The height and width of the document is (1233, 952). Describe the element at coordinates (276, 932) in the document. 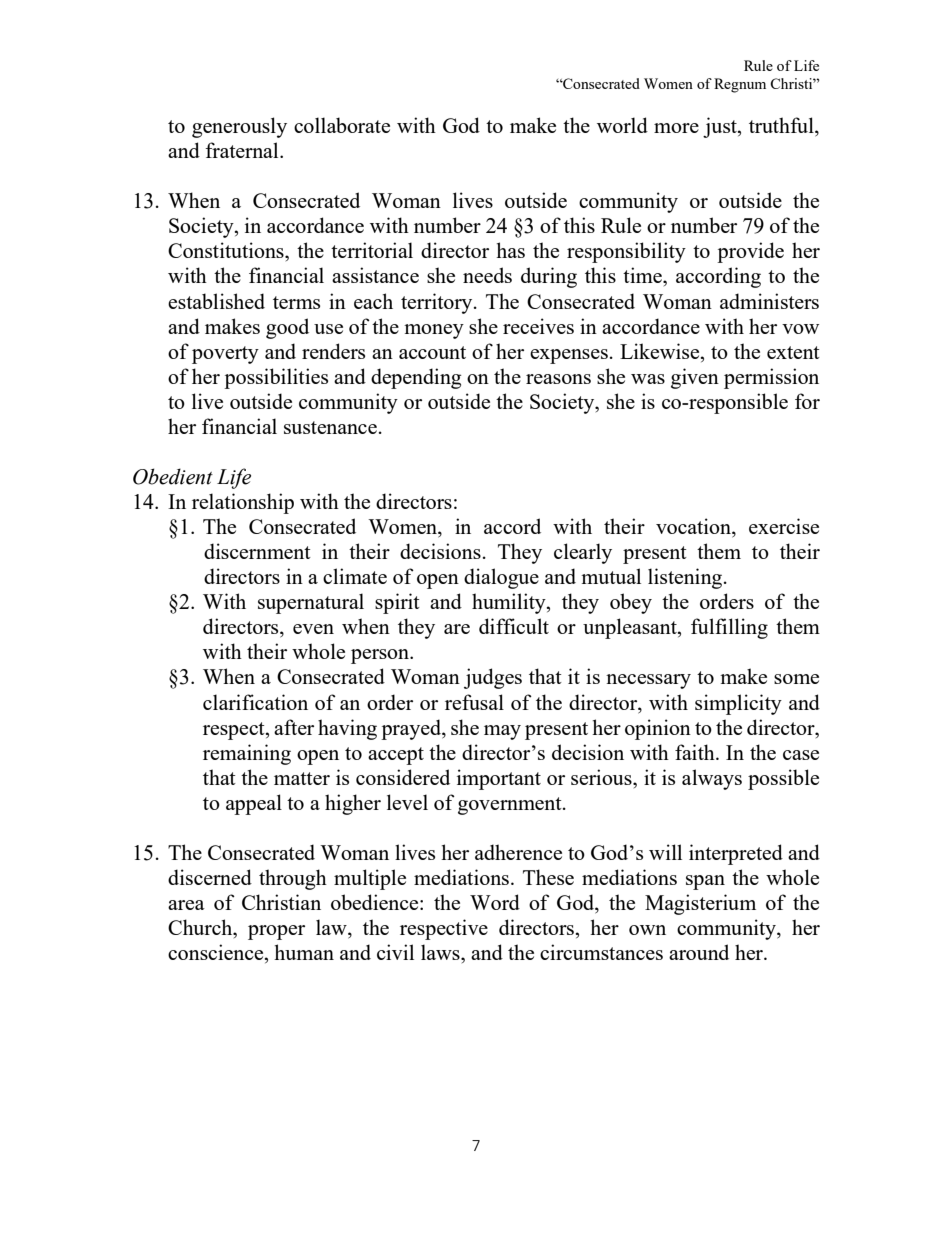

I see `proper` at that location.
